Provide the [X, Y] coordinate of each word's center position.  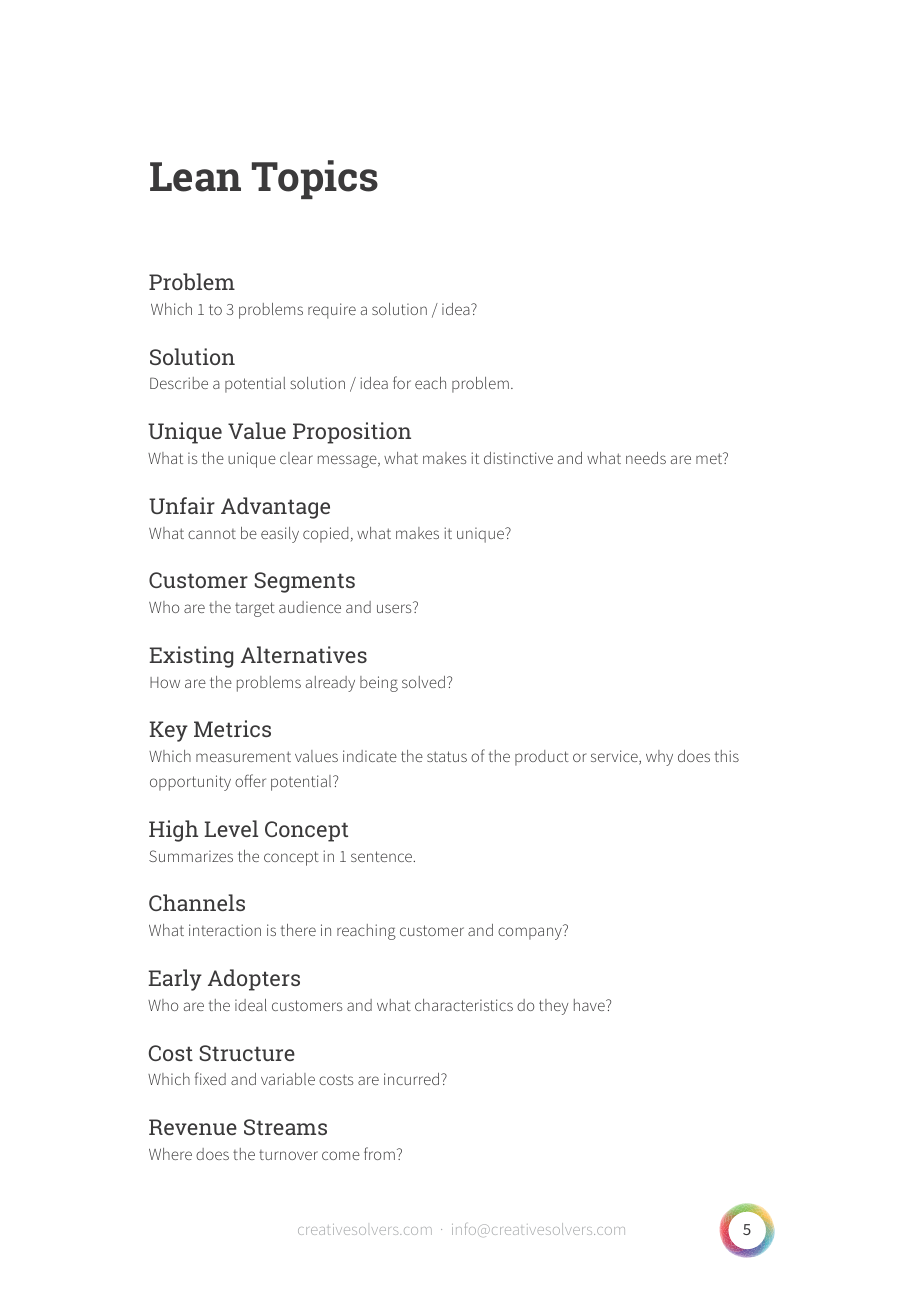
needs [646, 458]
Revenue [193, 1127]
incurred [413, 1079]
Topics [315, 179]
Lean [195, 177]
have [590, 1005]
